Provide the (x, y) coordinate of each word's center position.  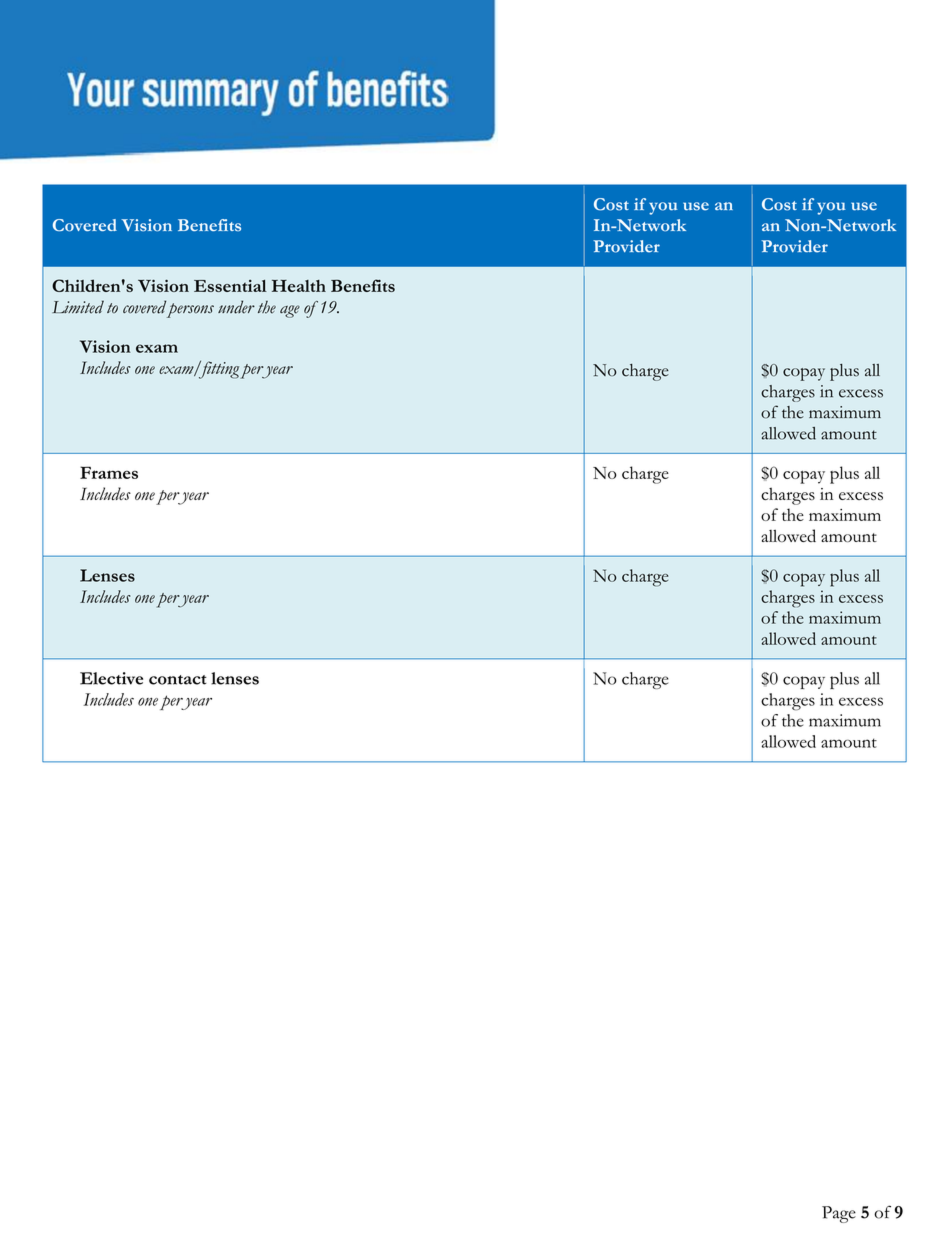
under (236, 307)
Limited (78, 307)
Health (299, 286)
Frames (109, 472)
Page (839, 1214)
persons (190, 310)
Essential (230, 286)
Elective (111, 678)
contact (178, 680)
